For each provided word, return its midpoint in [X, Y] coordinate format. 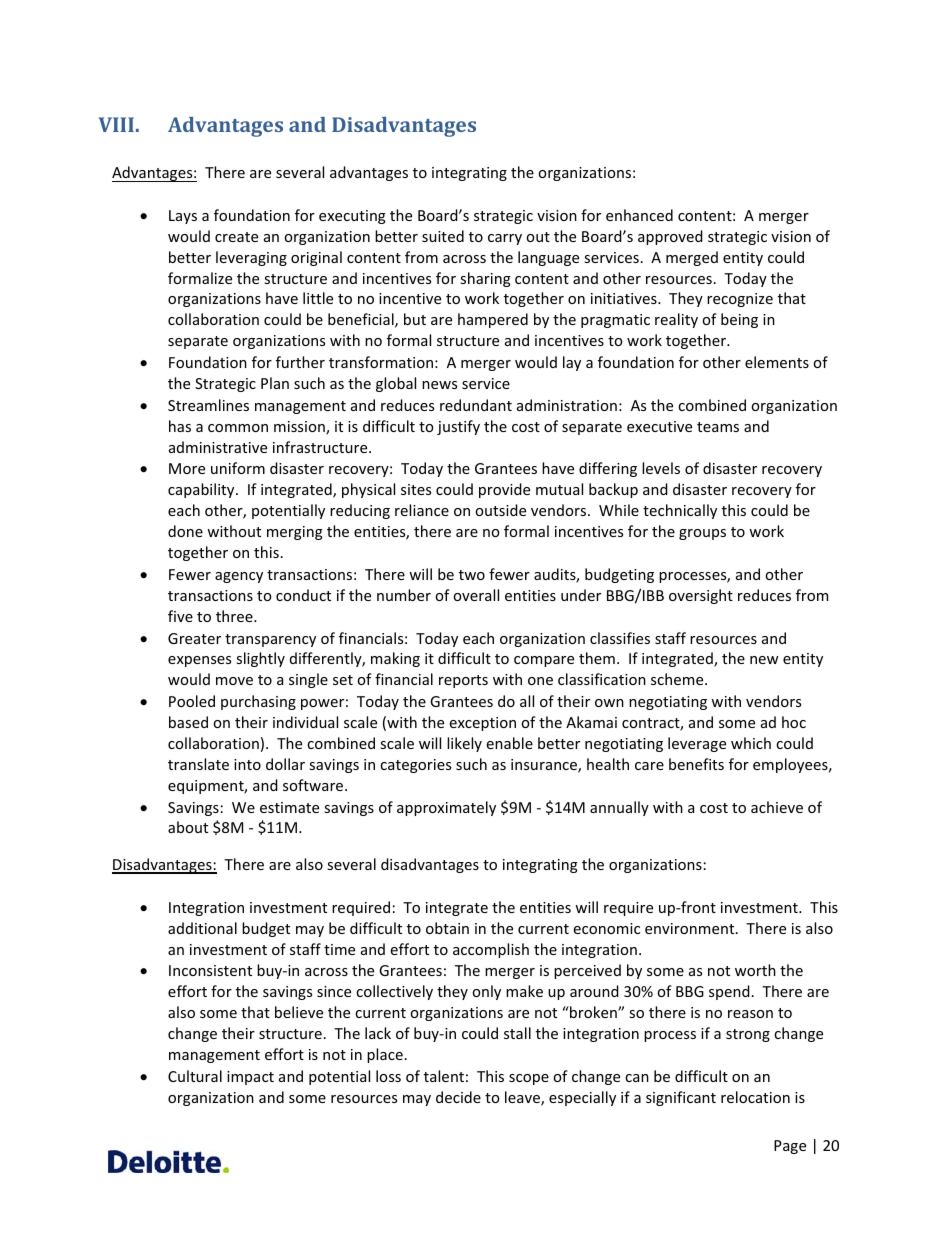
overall [476, 595]
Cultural [195, 1076]
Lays [183, 217]
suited [443, 236]
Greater [194, 638]
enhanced [639, 215]
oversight [701, 596]
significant [681, 1098]
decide [458, 1097]
